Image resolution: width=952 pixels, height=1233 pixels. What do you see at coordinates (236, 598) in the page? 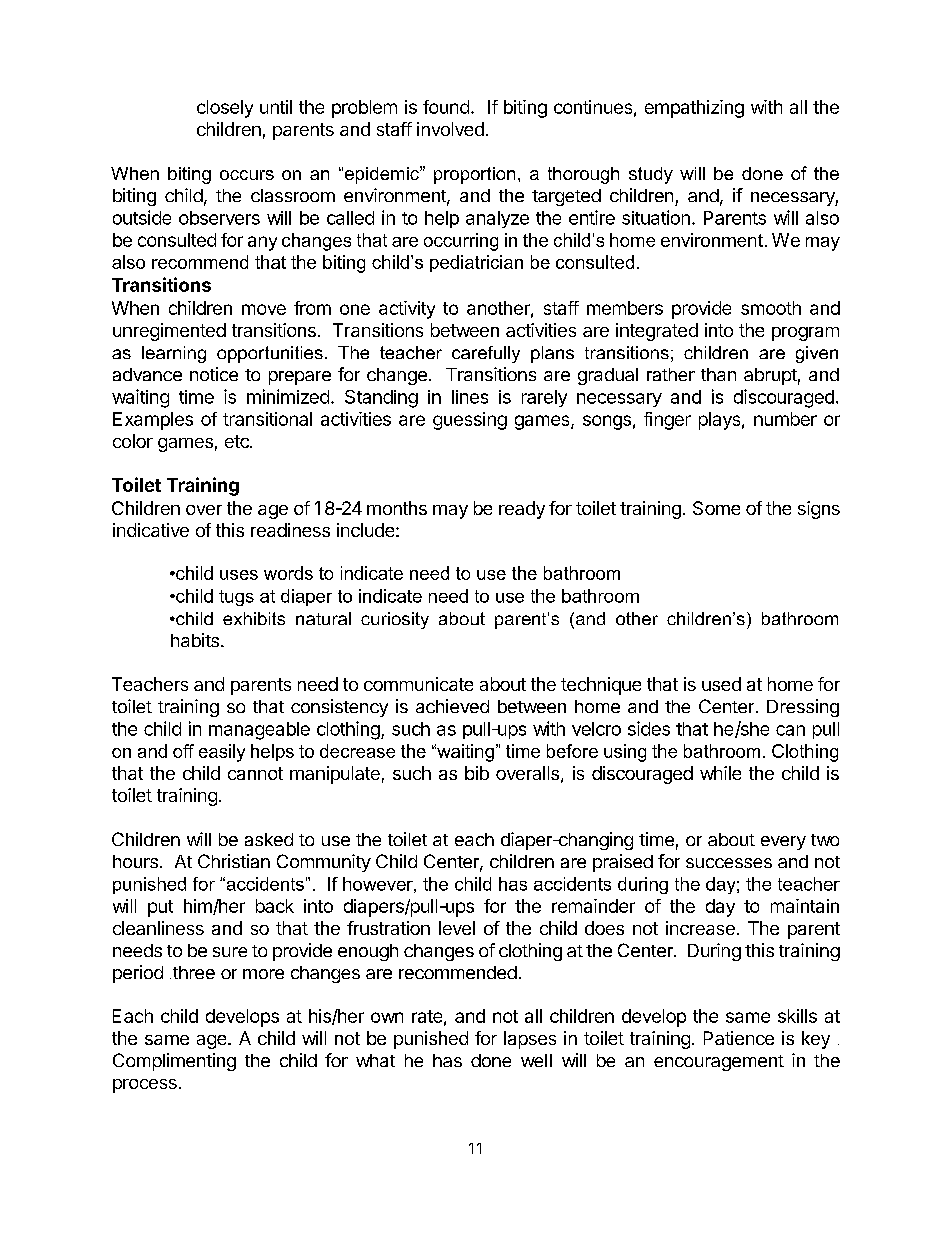
I see `tugs` at bounding box center [236, 598].
